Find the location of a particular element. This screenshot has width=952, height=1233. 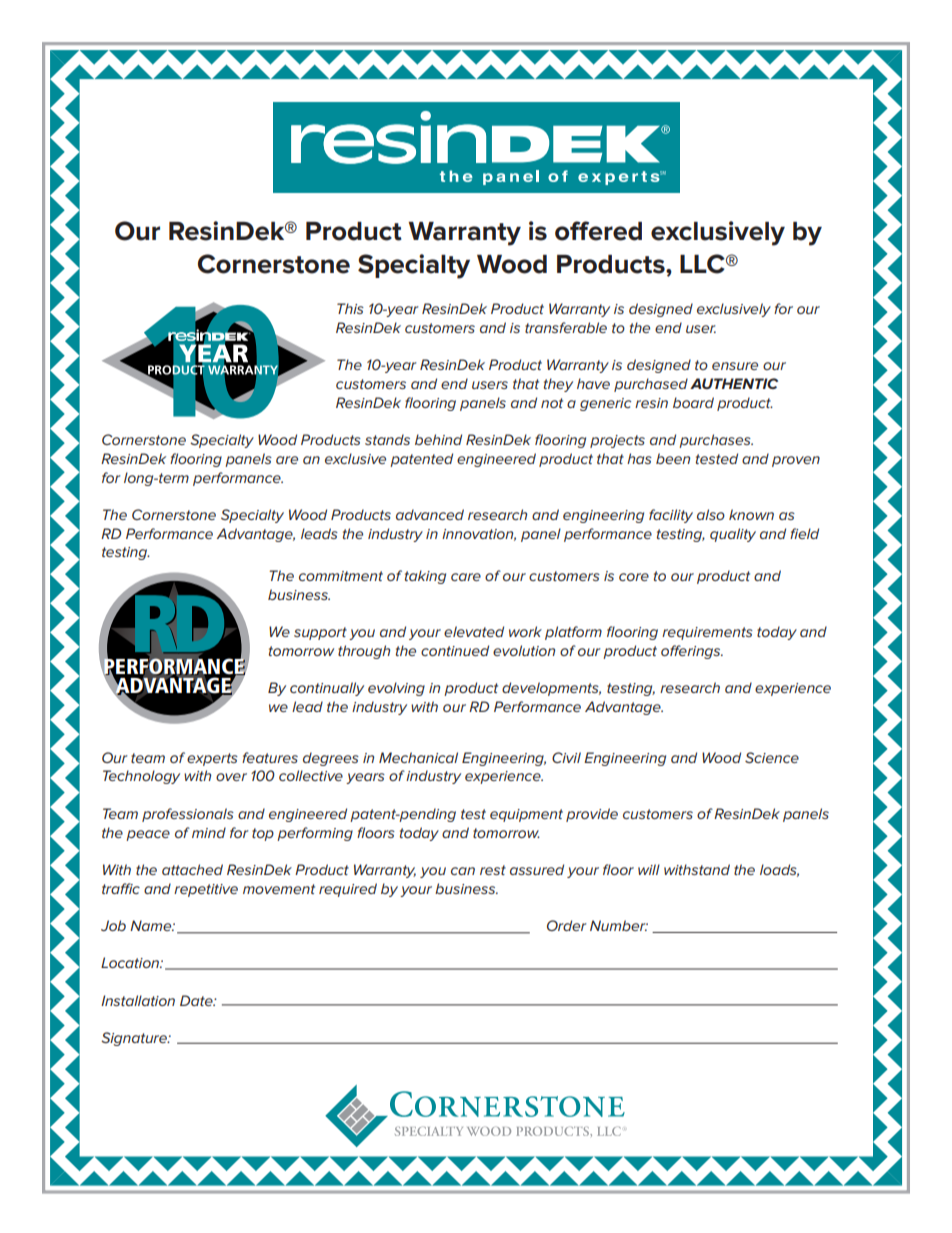

Order is located at coordinates (567, 925).
